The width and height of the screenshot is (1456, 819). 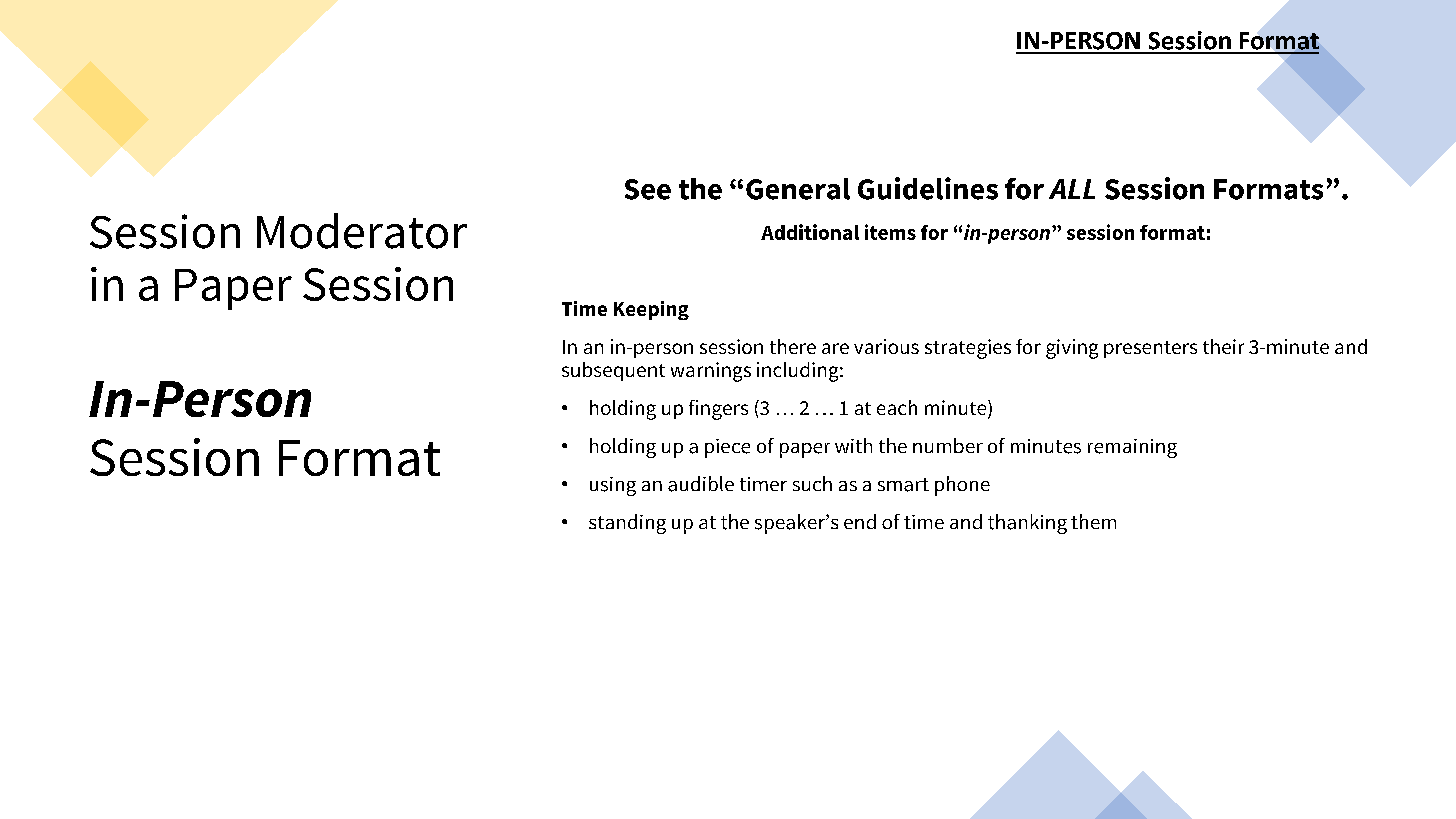 What do you see at coordinates (613, 371) in the screenshot?
I see `subsequent` at bounding box center [613, 371].
